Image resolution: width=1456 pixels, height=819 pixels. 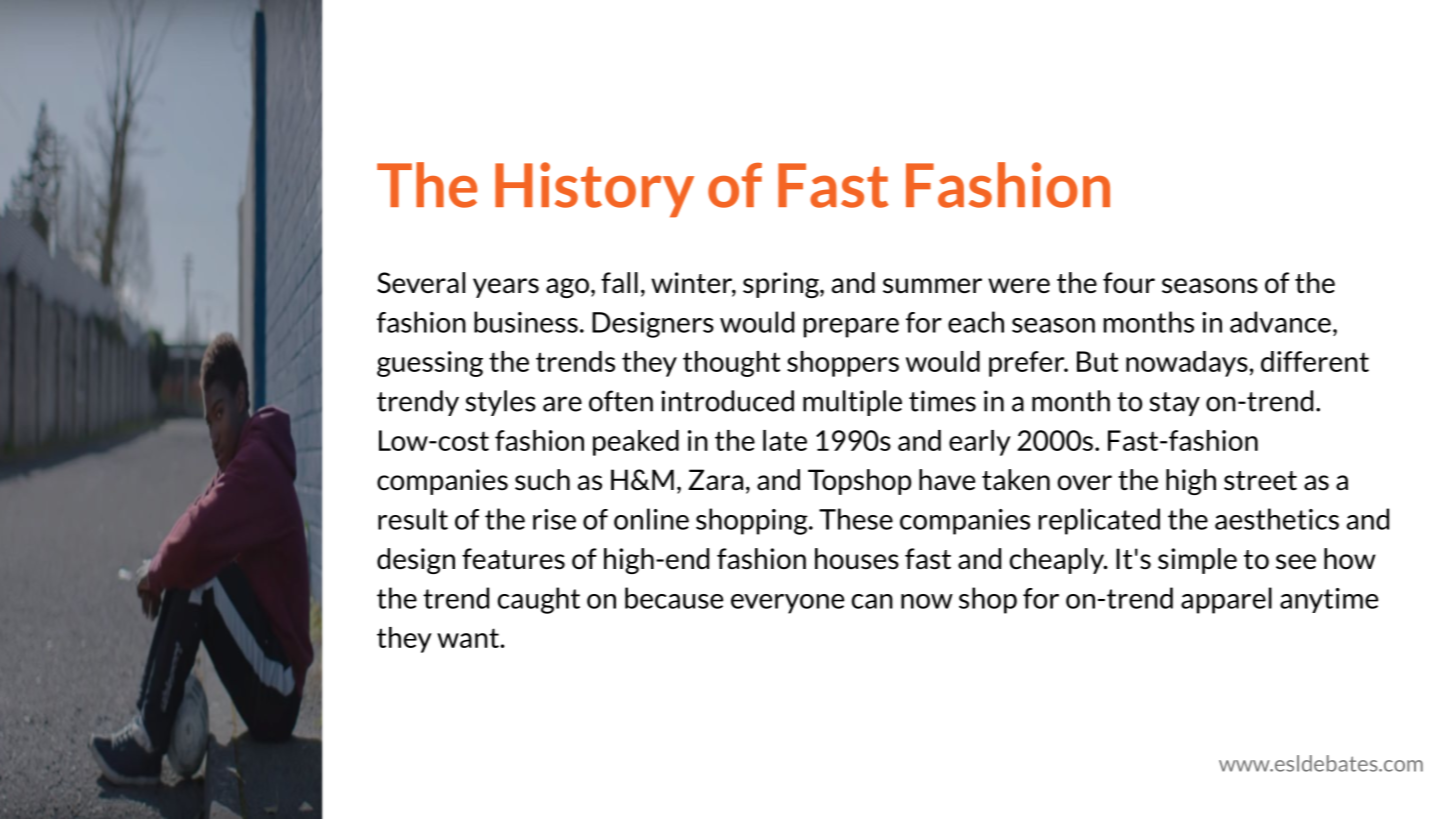 I want to click on History, so click(x=594, y=190).
